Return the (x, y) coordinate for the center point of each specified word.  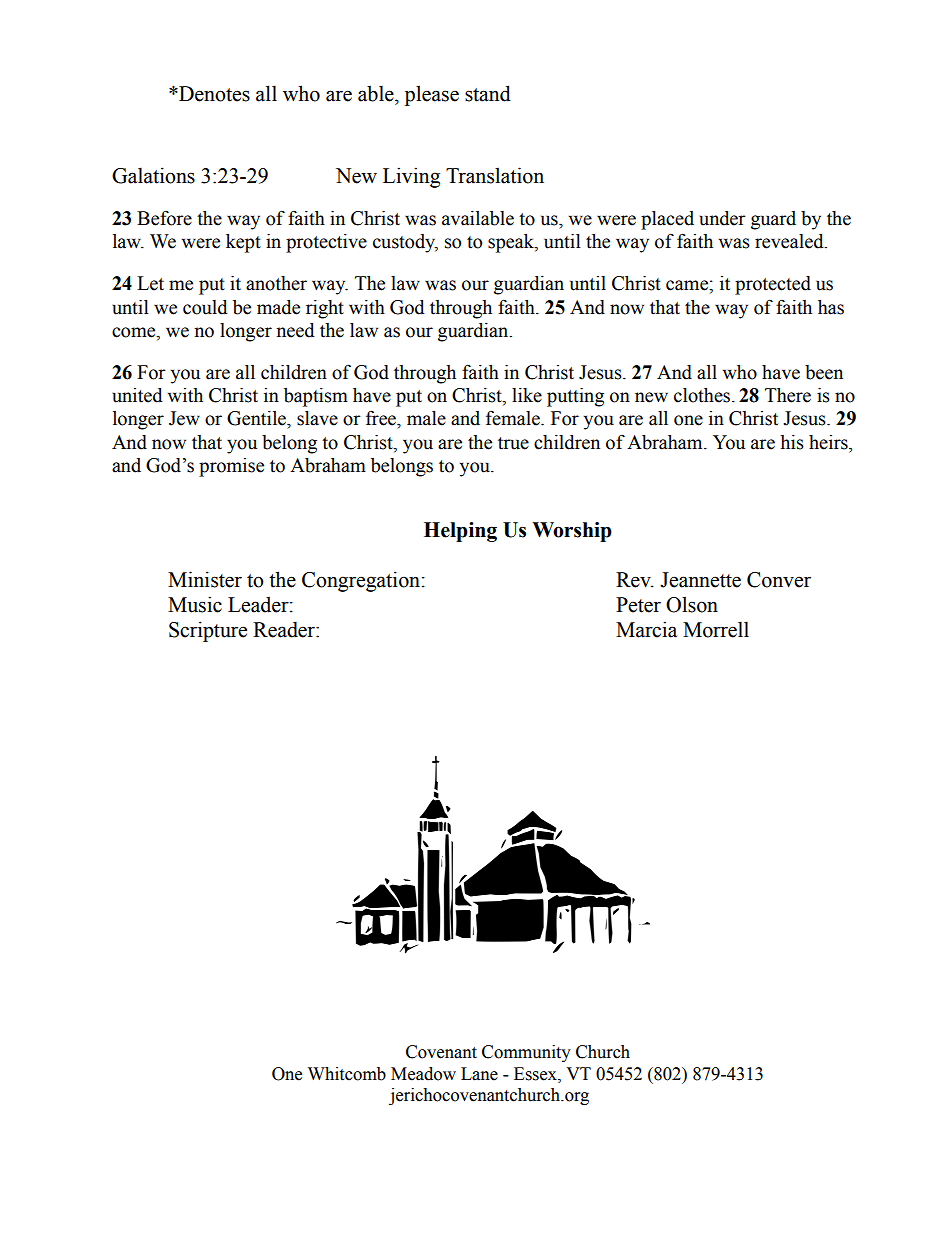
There (788, 395)
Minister (205, 579)
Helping (460, 532)
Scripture (208, 631)
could (205, 307)
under (722, 218)
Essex (536, 1074)
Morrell (716, 629)
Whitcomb (347, 1074)
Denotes (213, 94)
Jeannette (700, 580)
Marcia (646, 629)
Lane (479, 1074)
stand (488, 93)
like (527, 395)
